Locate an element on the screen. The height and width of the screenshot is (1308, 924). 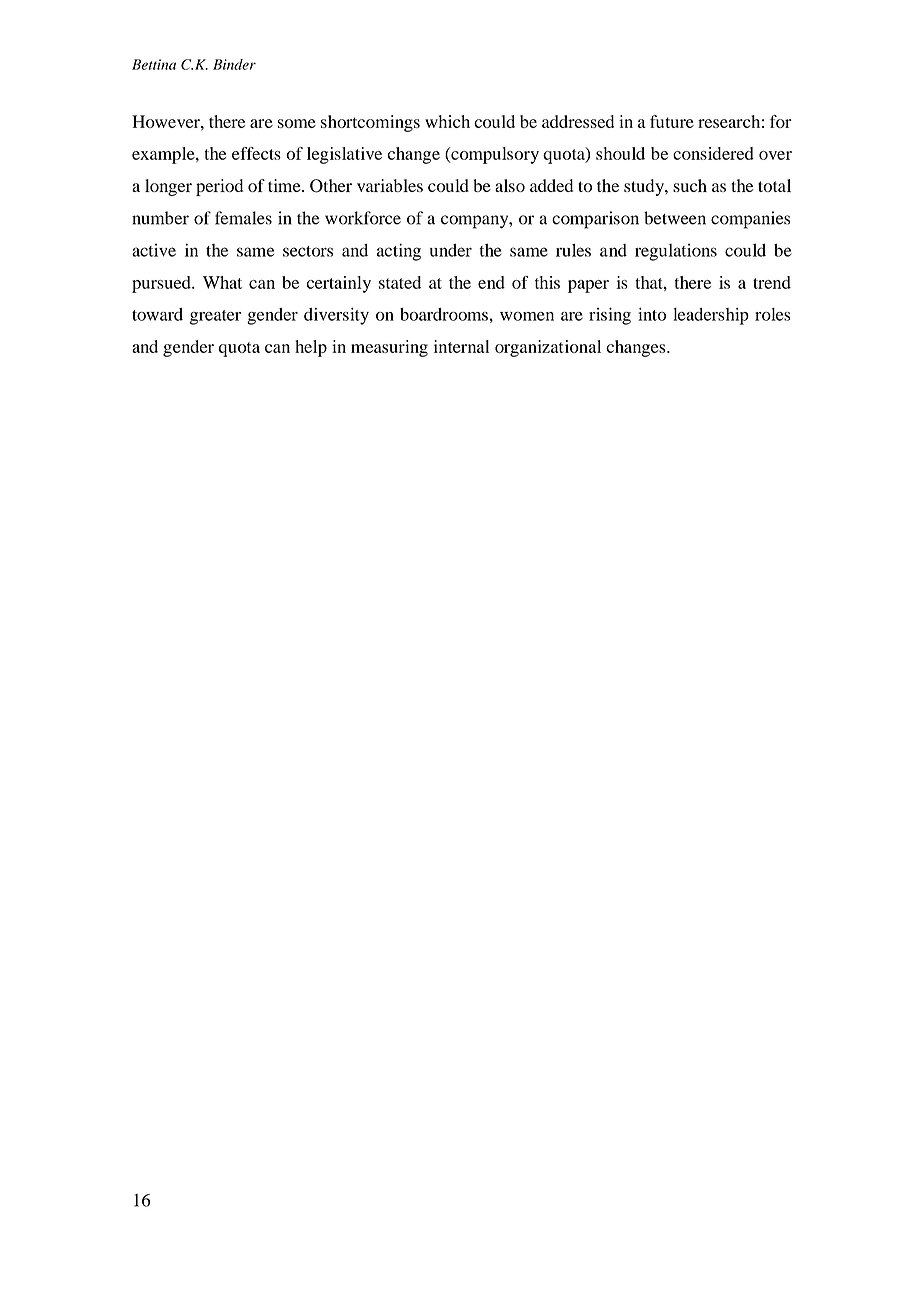
help is located at coordinates (311, 348).
